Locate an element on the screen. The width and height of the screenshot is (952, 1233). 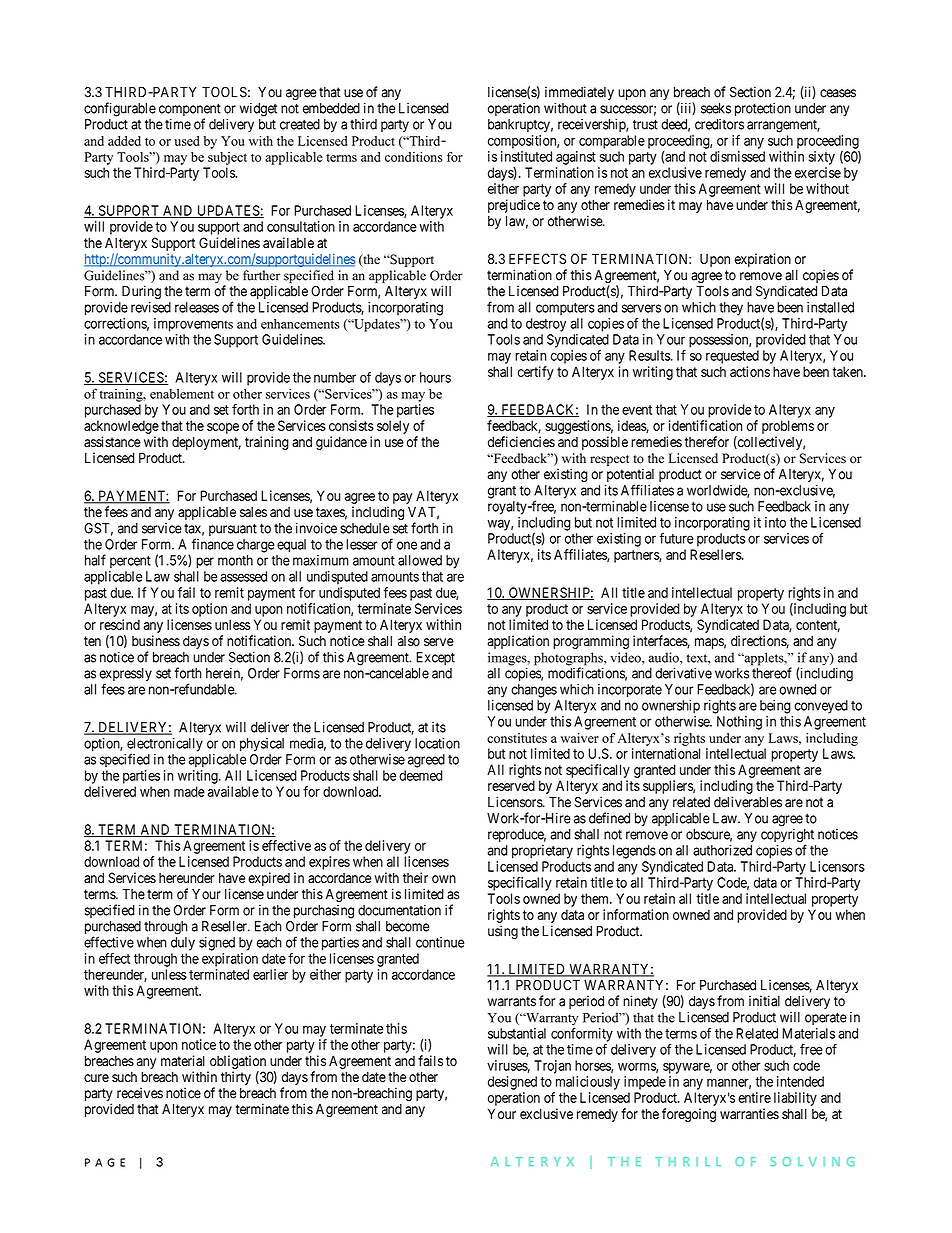
application is located at coordinates (518, 642).
